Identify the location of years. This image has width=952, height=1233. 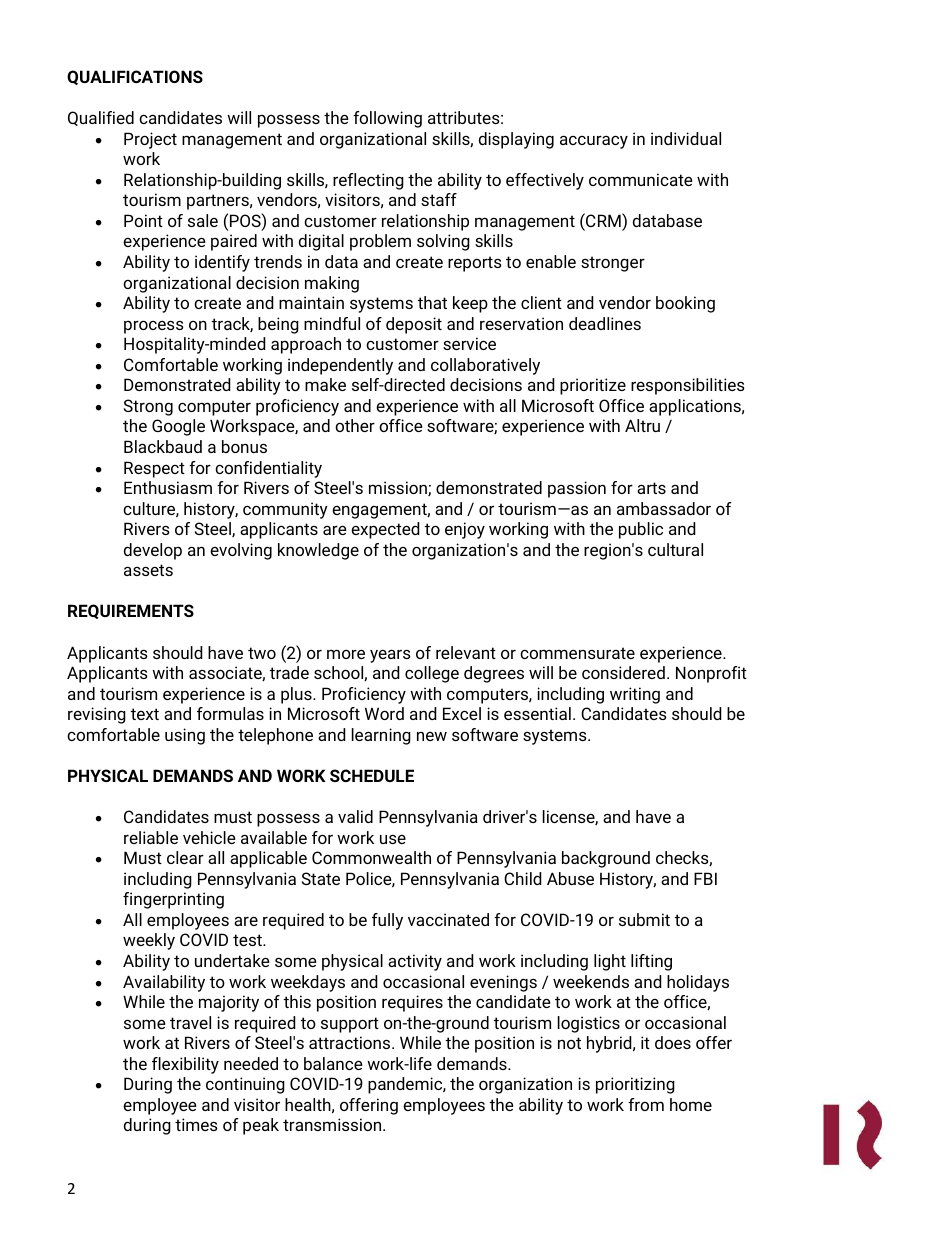
(390, 656).
